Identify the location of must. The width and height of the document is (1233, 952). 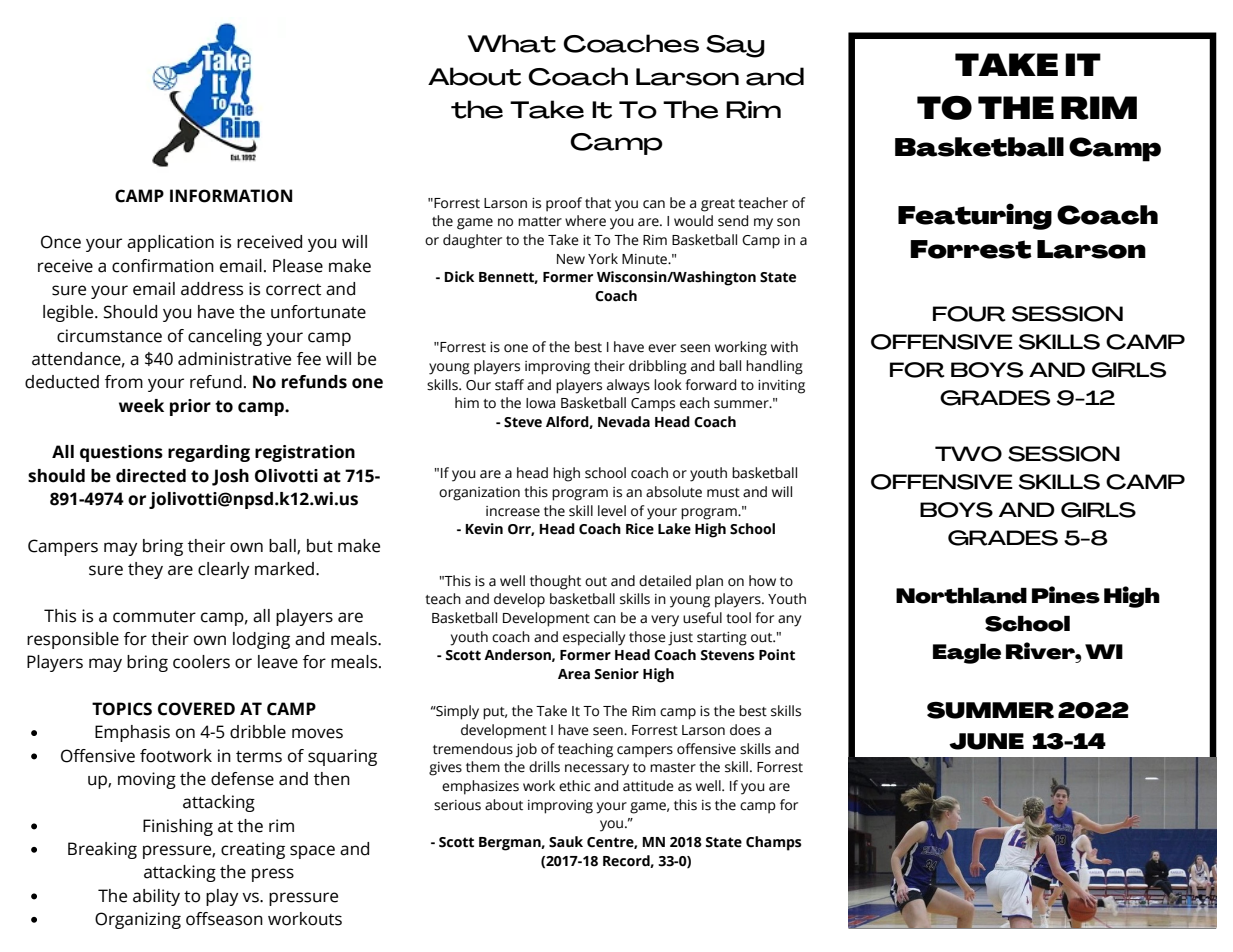
(723, 493).
